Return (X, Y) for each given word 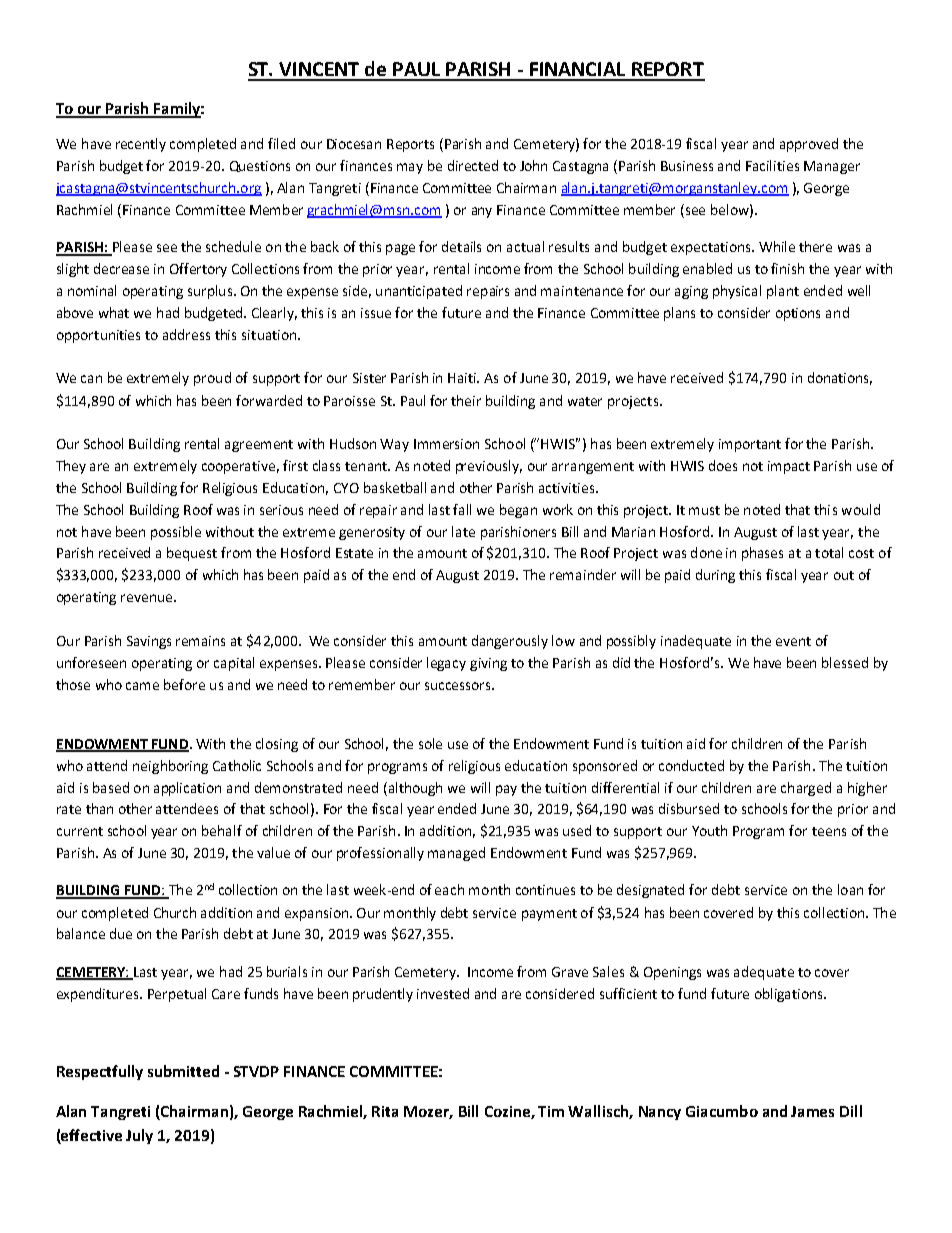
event (793, 641)
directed (473, 165)
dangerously (510, 642)
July (139, 1136)
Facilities (772, 165)
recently (141, 145)
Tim (551, 1111)
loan (850, 889)
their (466, 400)
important (750, 445)
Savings (149, 642)
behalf (222, 830)
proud (212, 379)
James (812, 1111)
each (449, 889)
